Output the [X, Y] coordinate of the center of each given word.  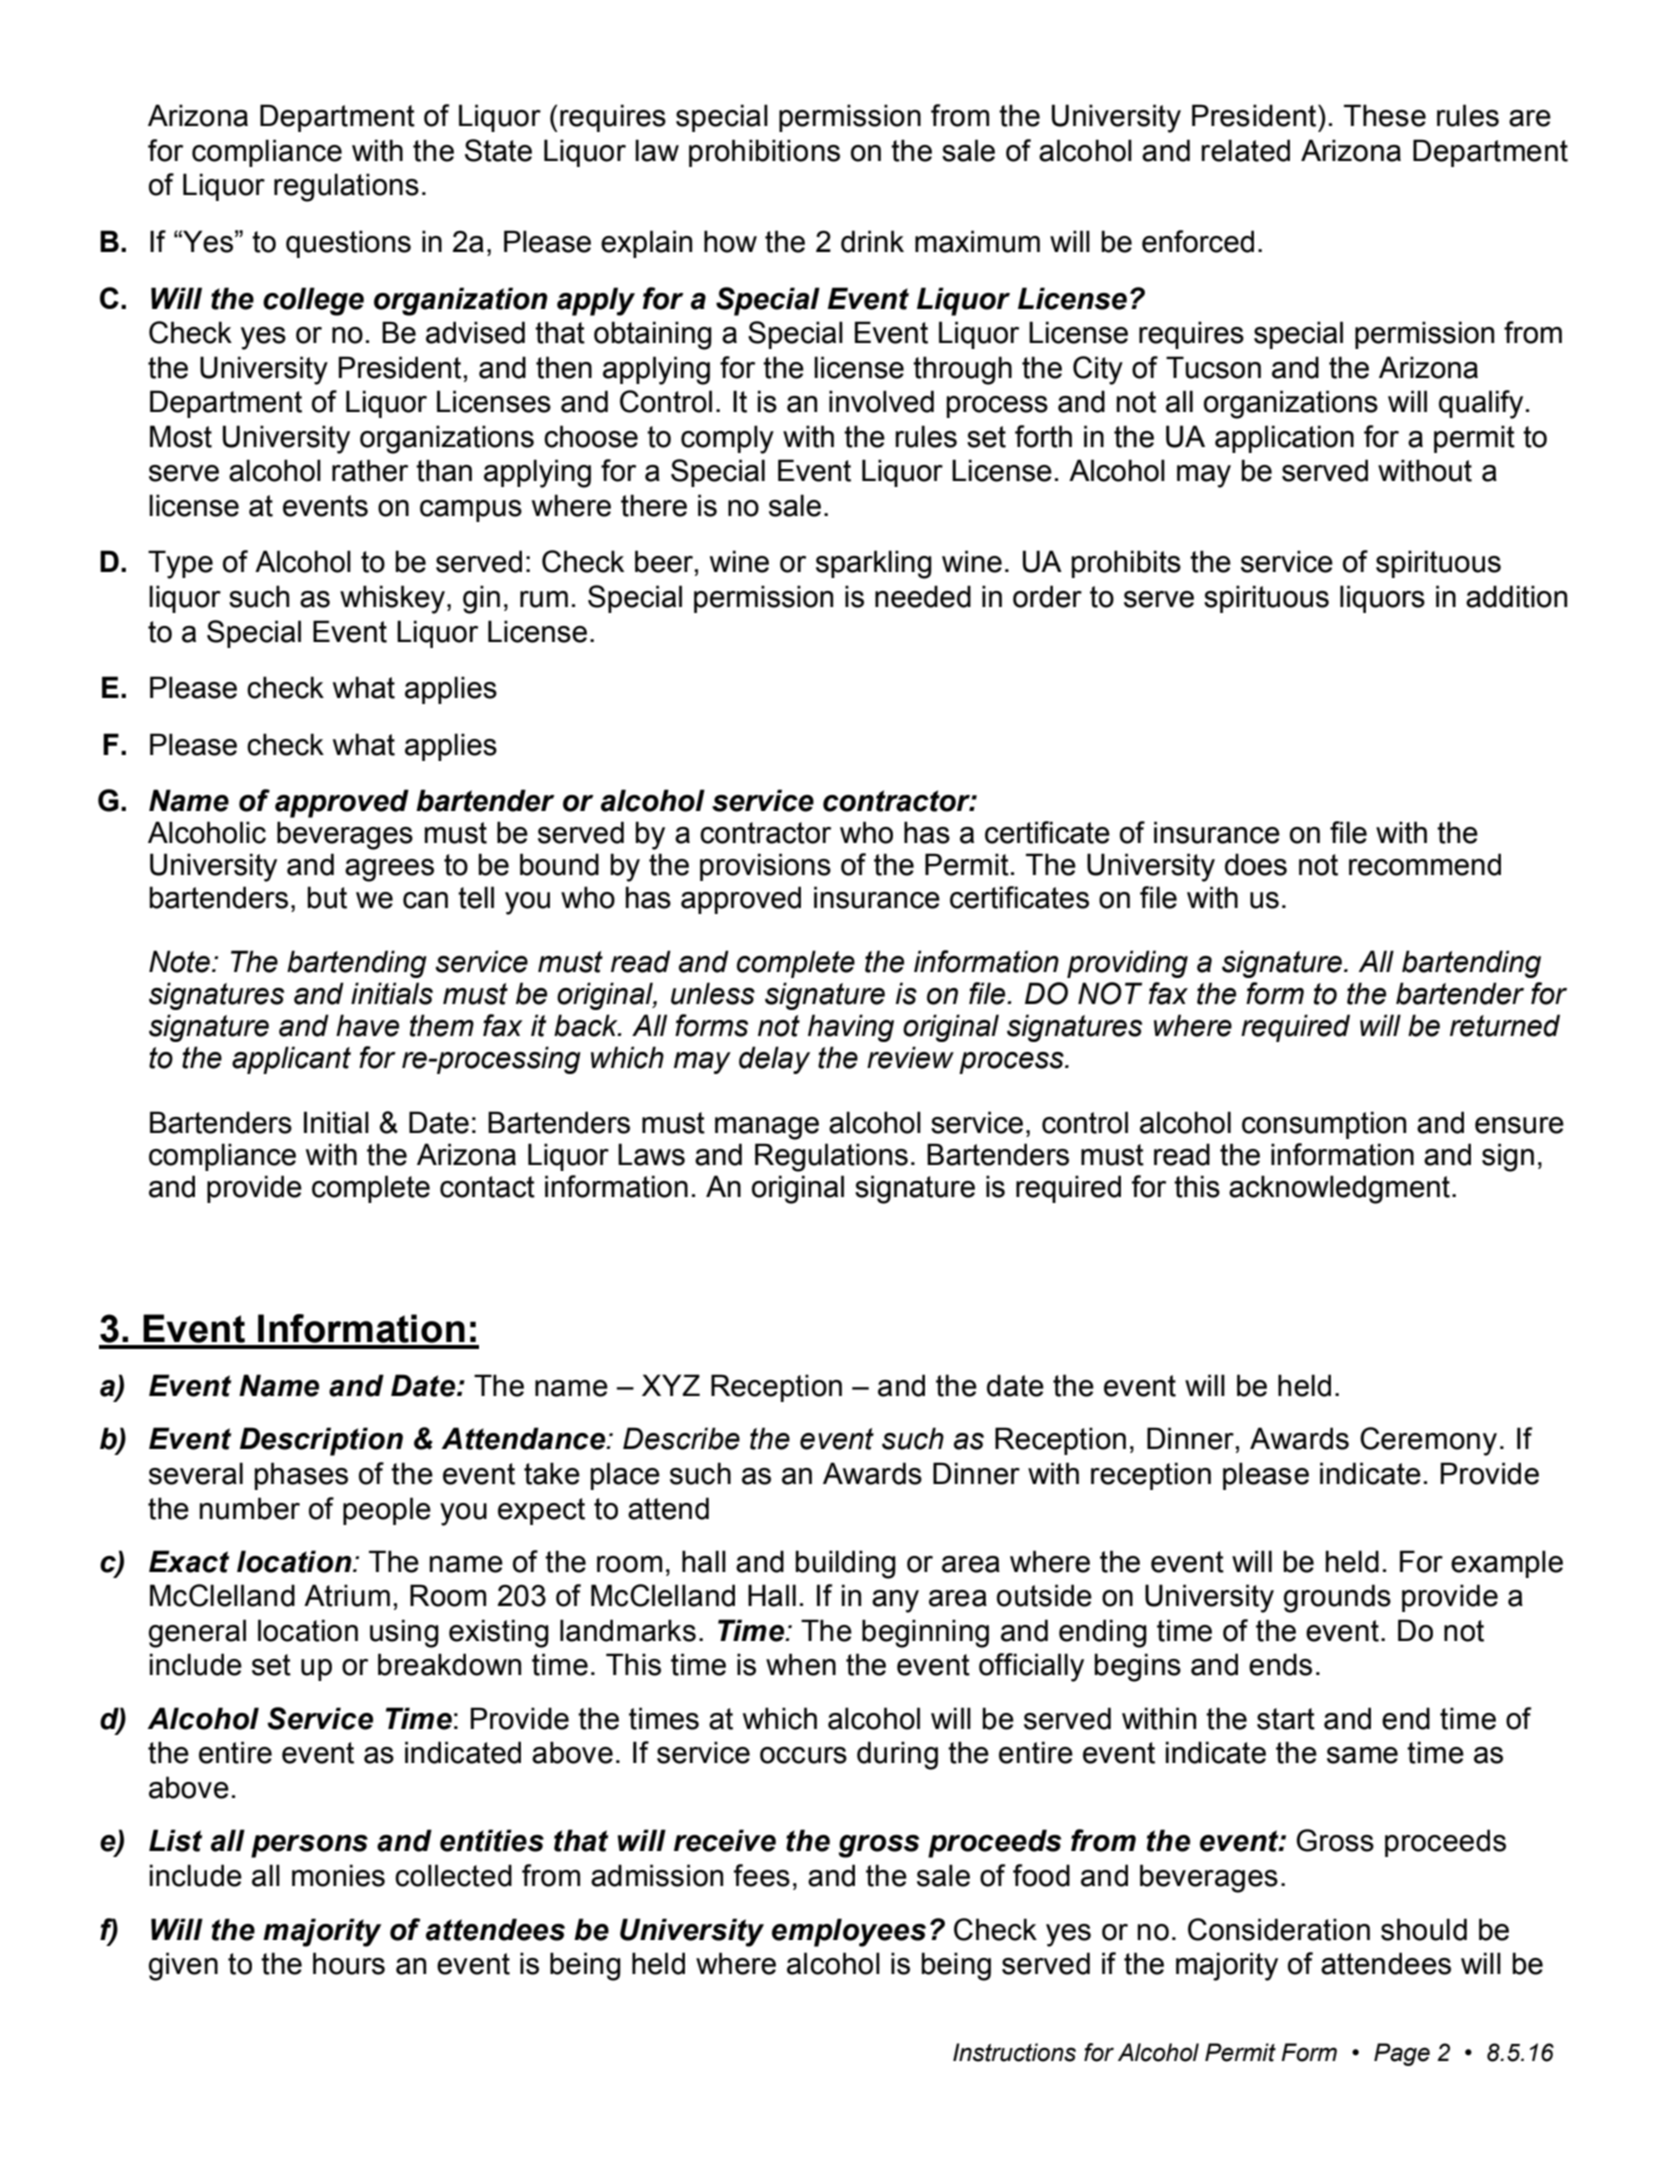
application [1284, 439]
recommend [1425, 864]
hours [349, 1963]
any [895, 1601]
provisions [765, 867]
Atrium [347, 1595]
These [1385, 115]
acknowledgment [1339, 1189]
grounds [1337, 1598]
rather [370, 470]
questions [348, 244]
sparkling [874, 564]
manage [767, 1128]
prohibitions [764, 153]
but [327, 897]
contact [487, 1187]
